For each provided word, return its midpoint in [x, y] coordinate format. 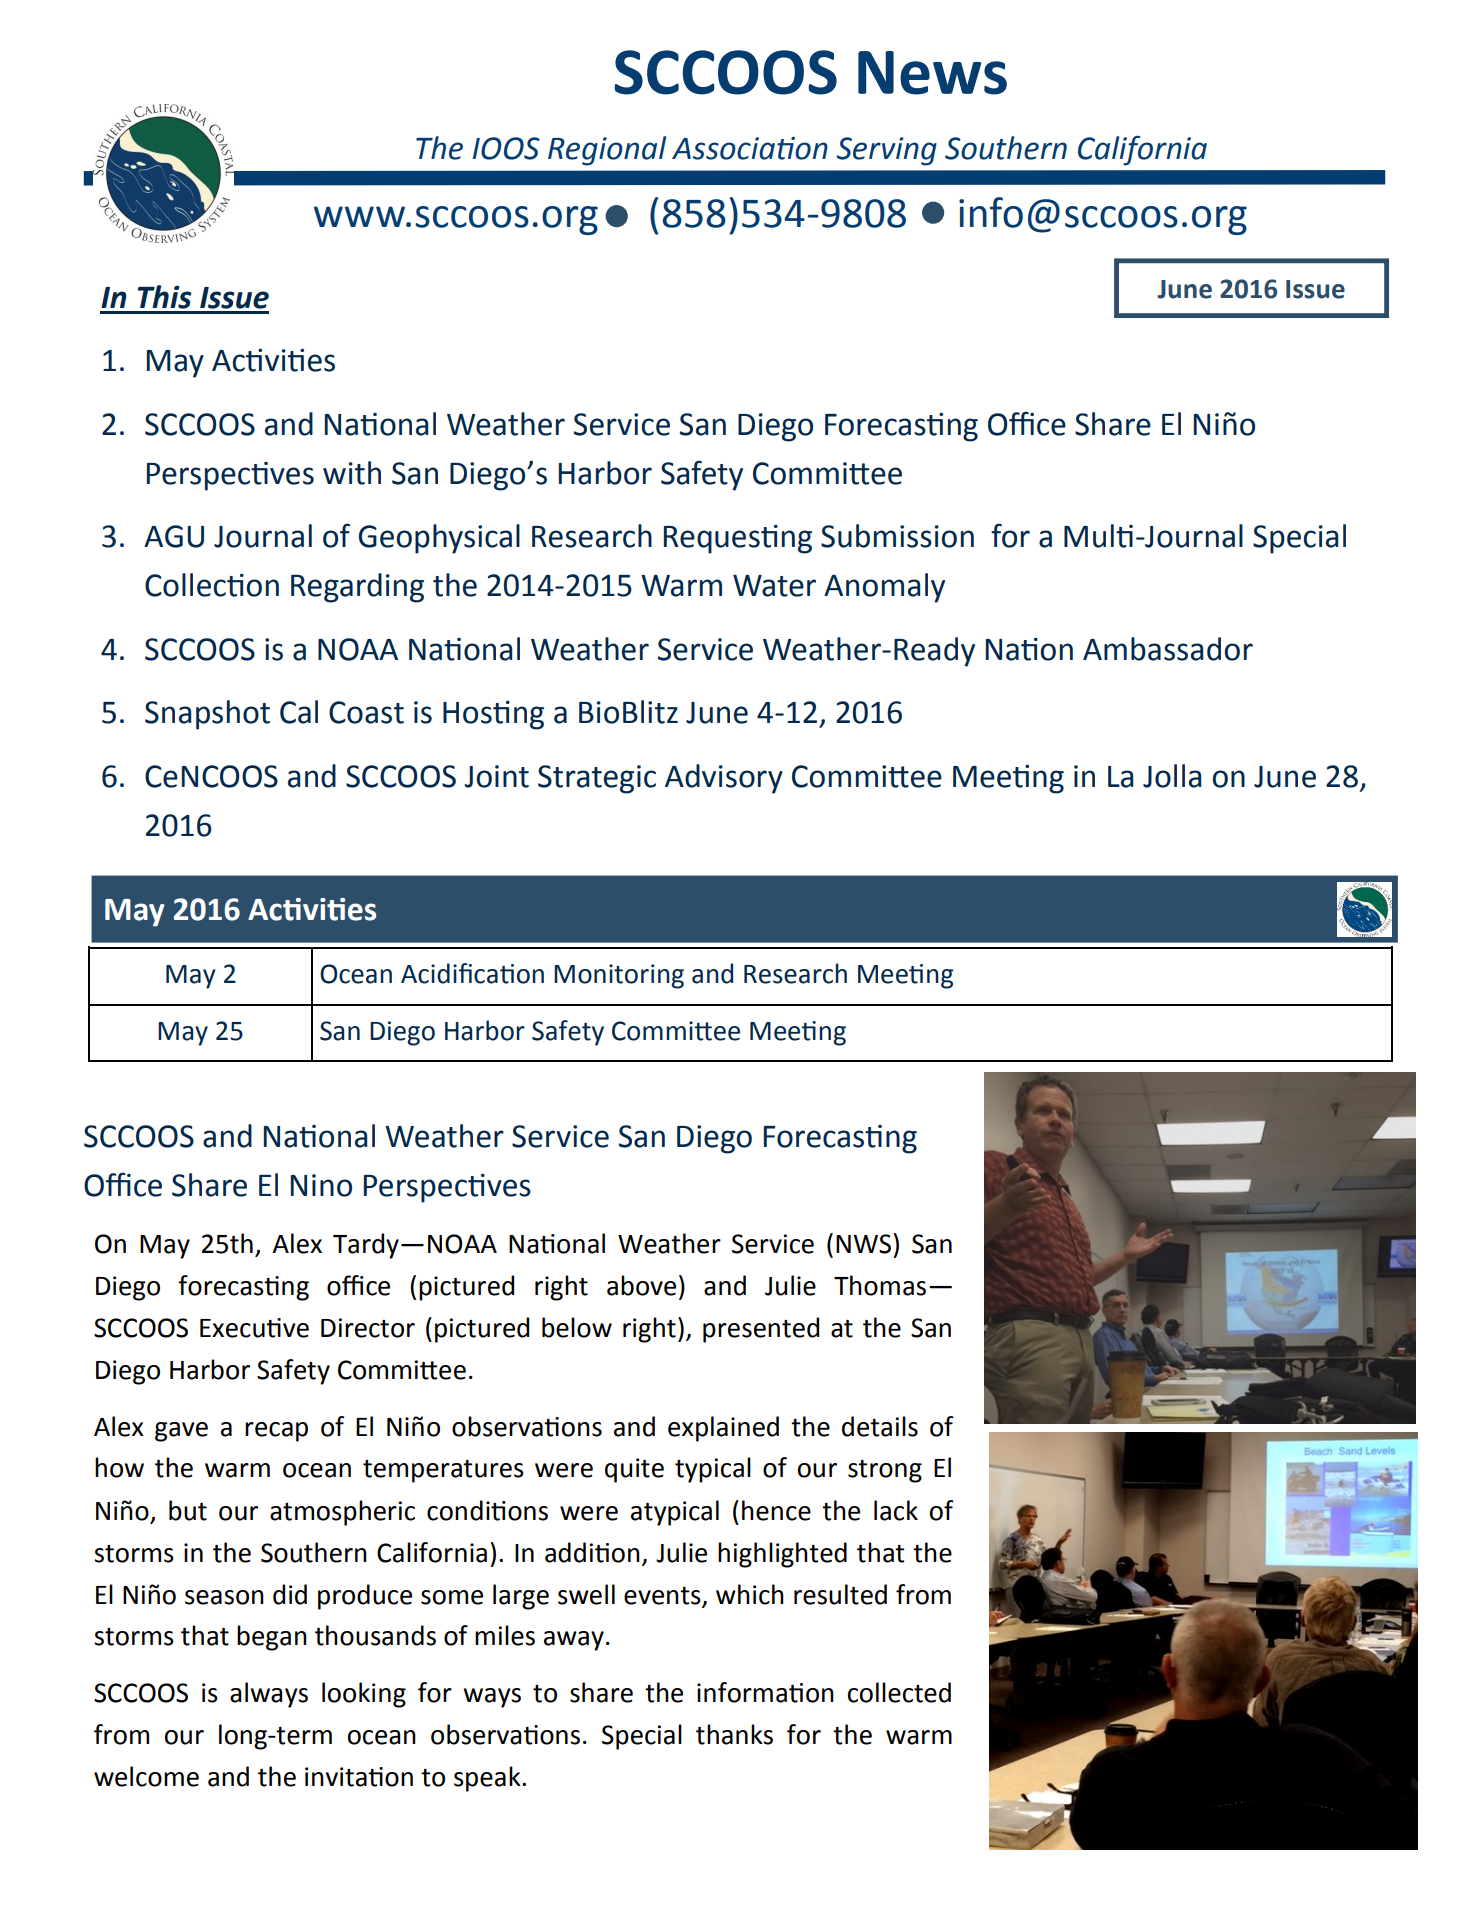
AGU [174, 536]
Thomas [880, 1285]
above [641, 1285]
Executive [254, 1328]
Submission [897, 536]
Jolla [1172, 776]
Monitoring [619, 976]
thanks [734, 1734]
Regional [607, 151]
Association [750, 148]
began [272, 1638]
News [932, 73]
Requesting [738, 539]
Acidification [472, 973]
